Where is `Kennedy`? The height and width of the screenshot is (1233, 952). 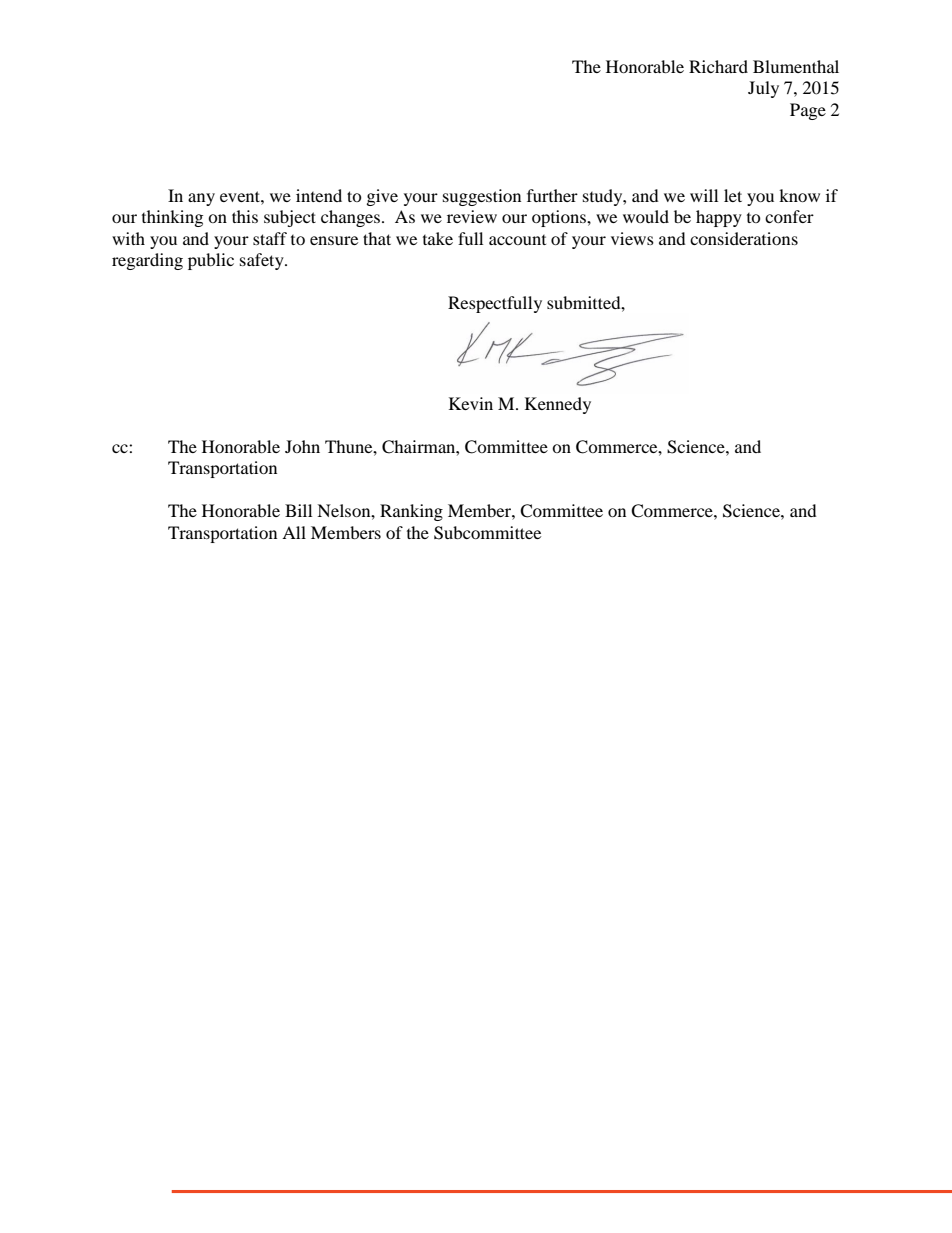 Kennedy is located at coordinates (558, 405).
